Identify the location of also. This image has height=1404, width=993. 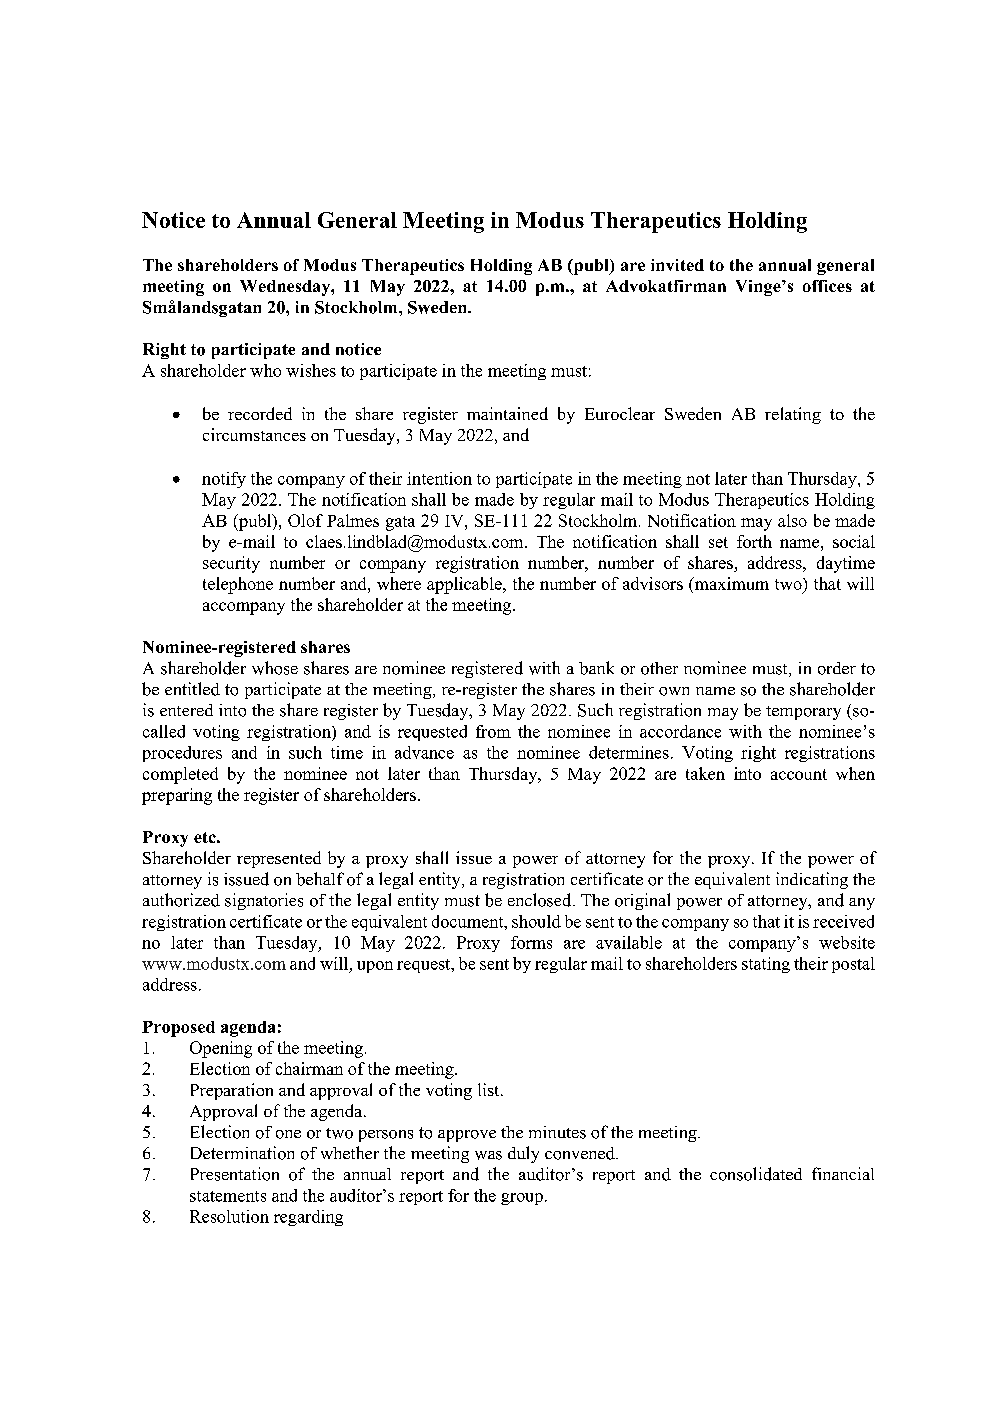
(792, 520).
